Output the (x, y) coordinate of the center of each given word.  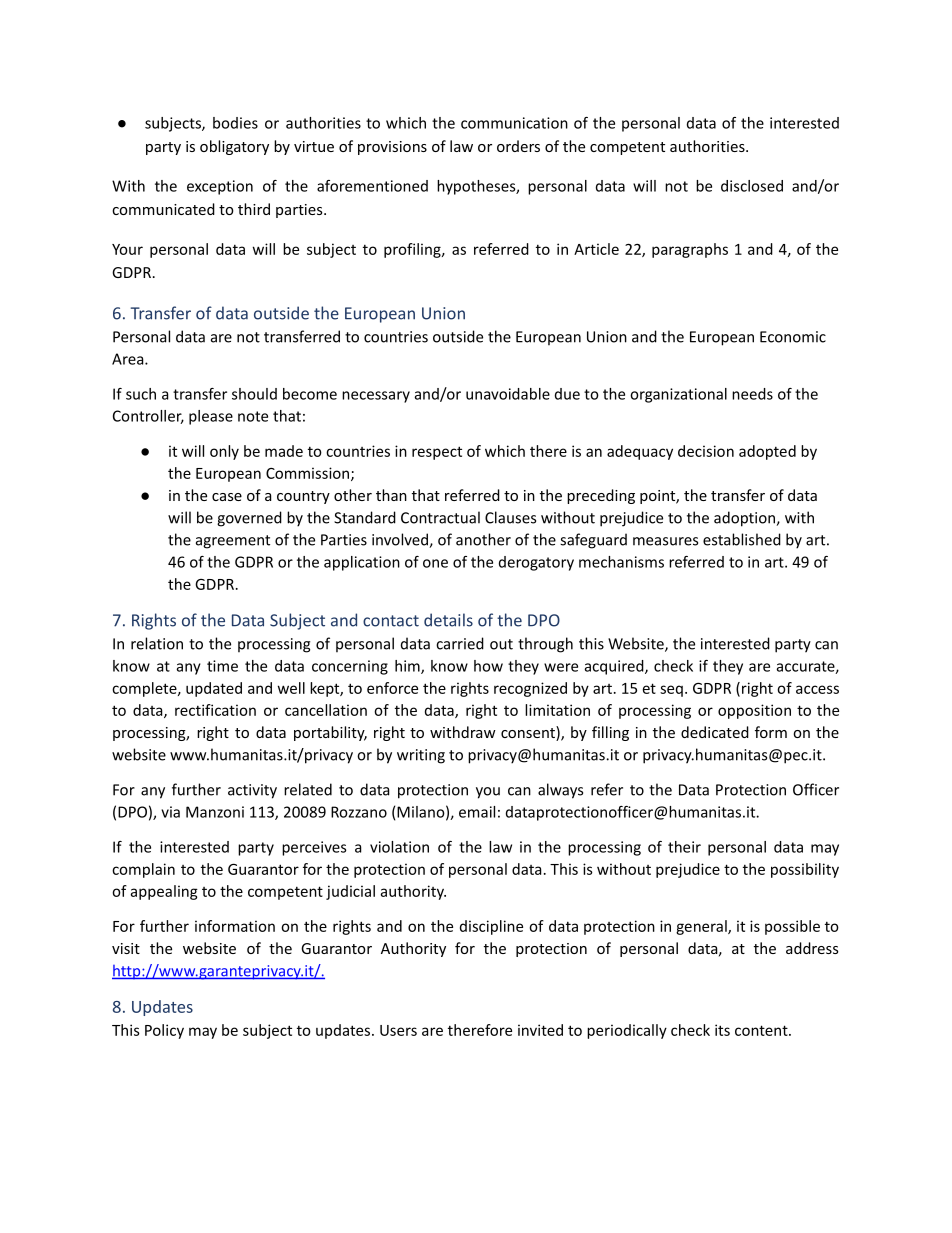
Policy (164, 1031)
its (722, 1030)
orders (518, 146)
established (742, 539)
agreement (233, 542)
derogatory (536, 563)
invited (540, 1030)
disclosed (752, 186)
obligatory (234, 147)
